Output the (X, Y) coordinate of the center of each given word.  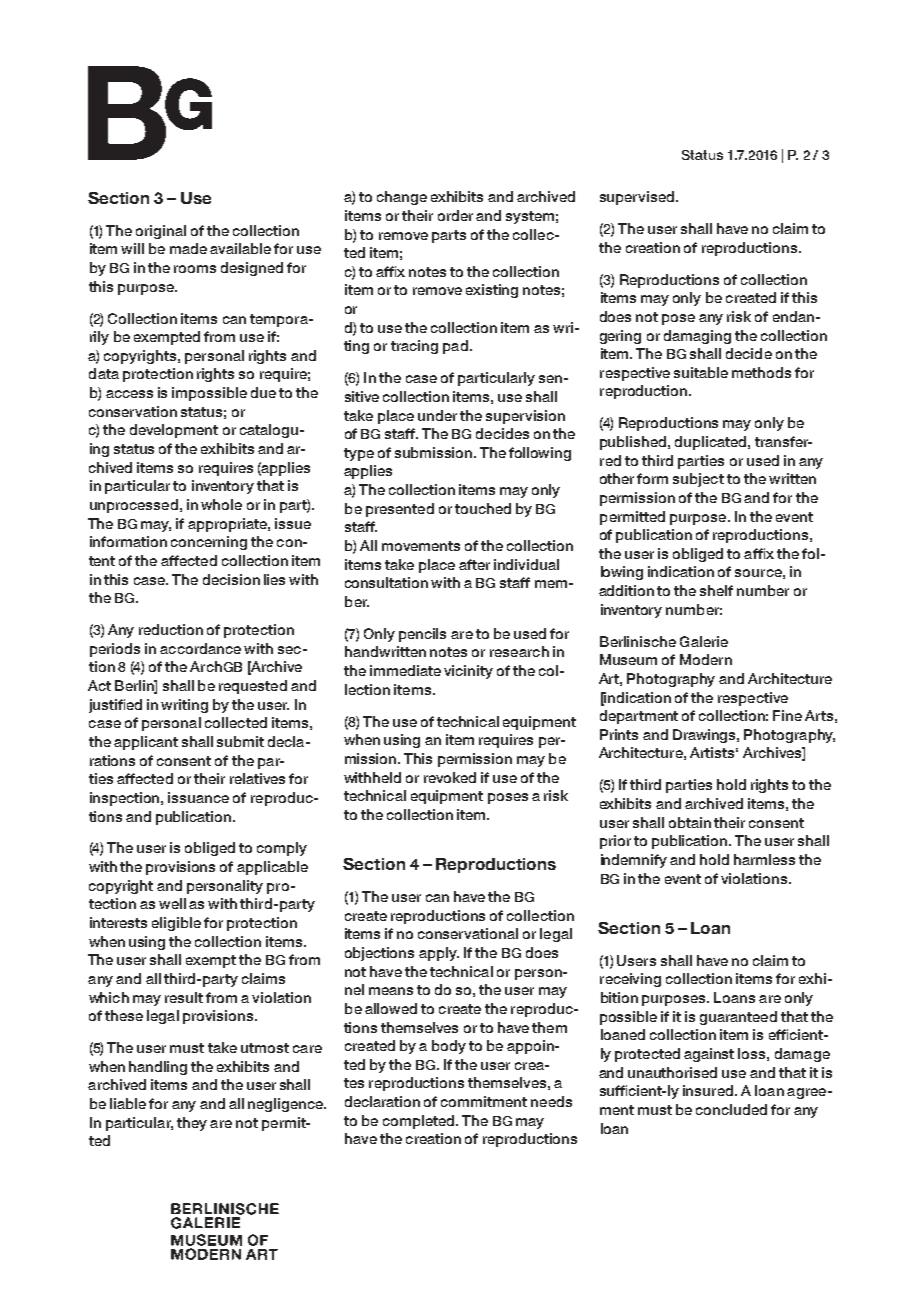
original (161, 232)
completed (420, 1122)
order (455, 215)
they (192, 1124)
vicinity (468, 672)
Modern (706, 659)
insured (709, 1090)
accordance (200, 648)
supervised (638, 198)
